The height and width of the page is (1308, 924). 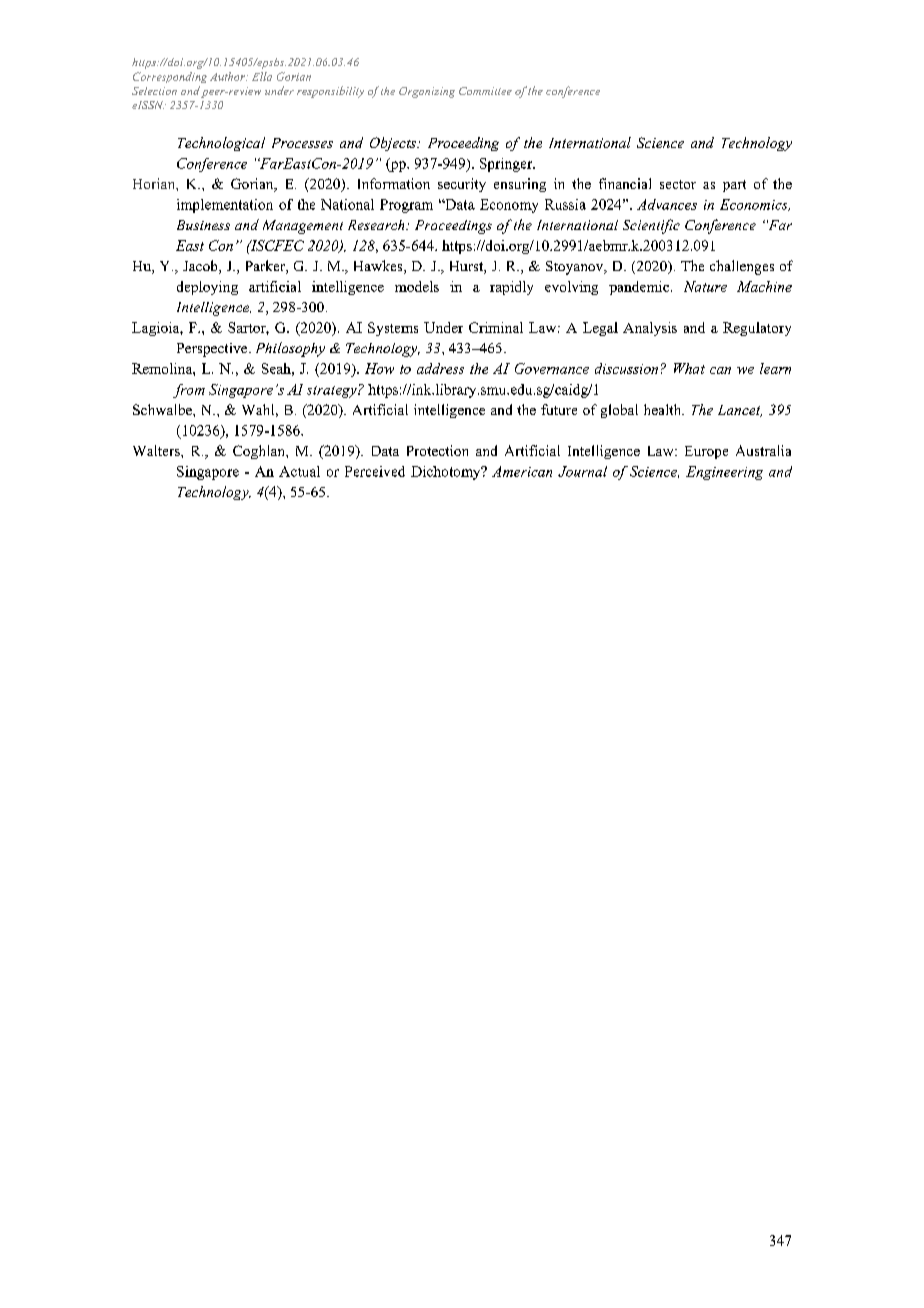 I want to click on implementation, so click(x=225, y=206).
